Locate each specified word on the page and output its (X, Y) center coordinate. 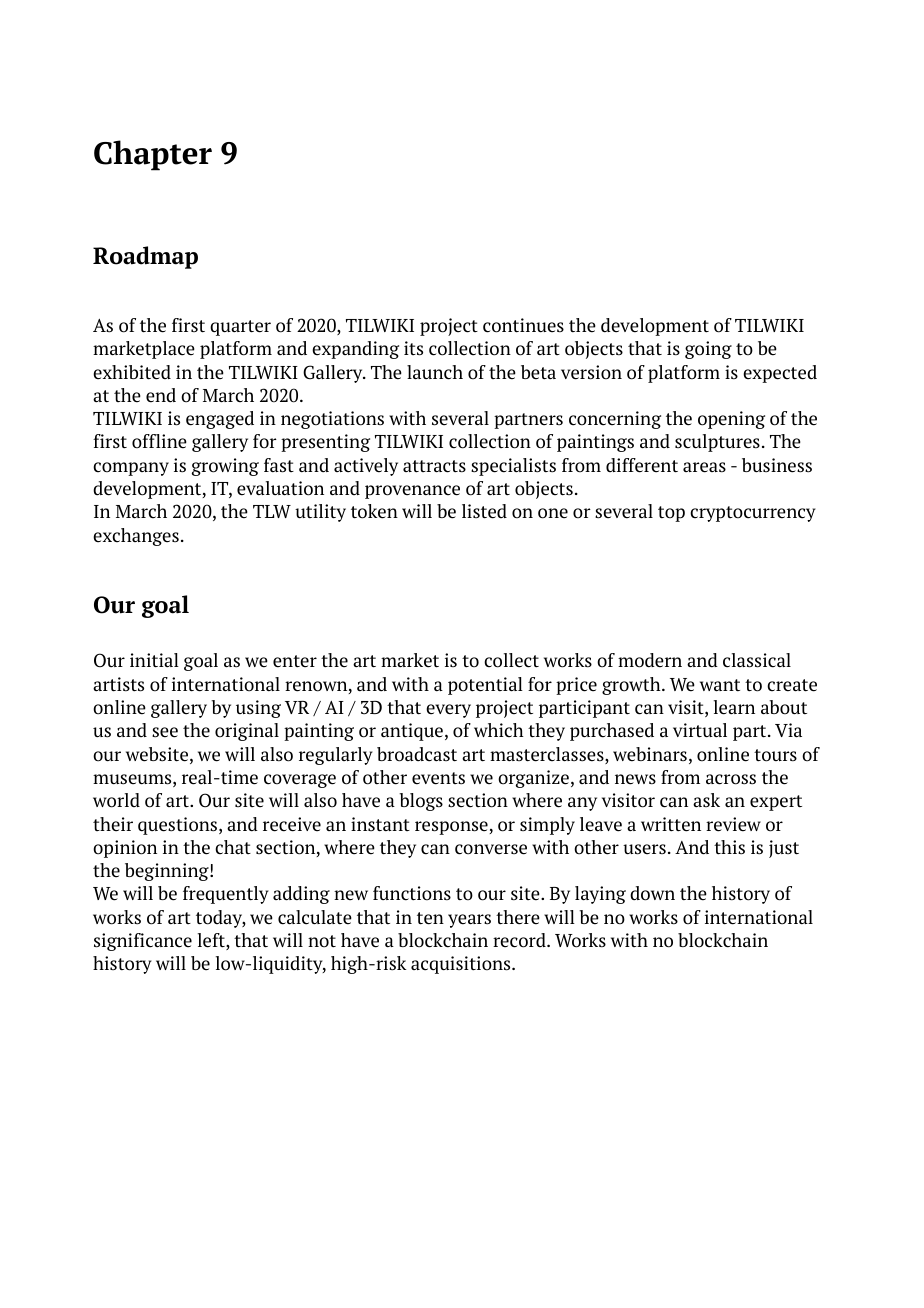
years (469, 921)
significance (143, 942)
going (708, 350)
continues (523, 325)
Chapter (153, 155)
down (652, 893)
